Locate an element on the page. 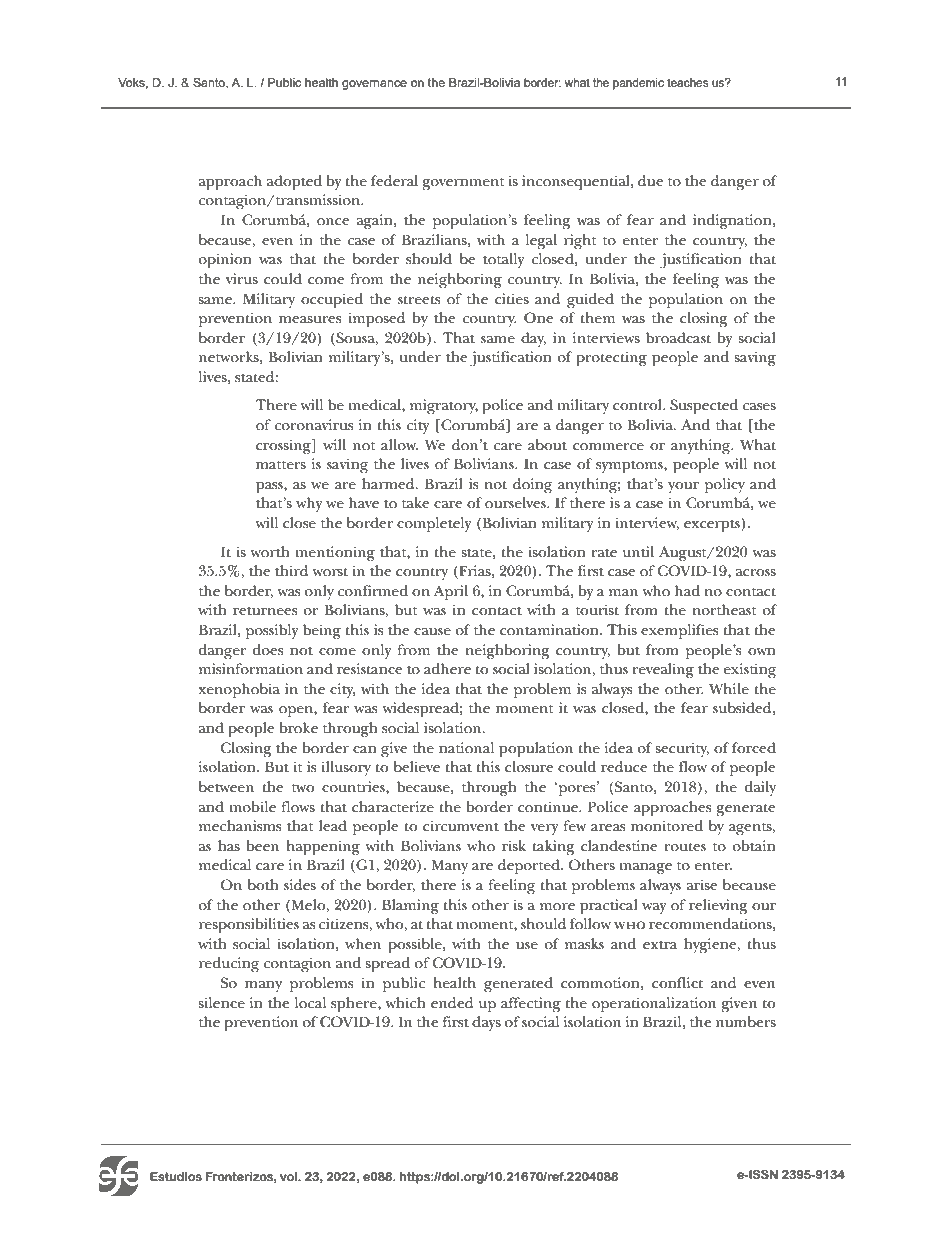 The height and width of the page is (1233, 952). government is located at coordinates (463, 184).
